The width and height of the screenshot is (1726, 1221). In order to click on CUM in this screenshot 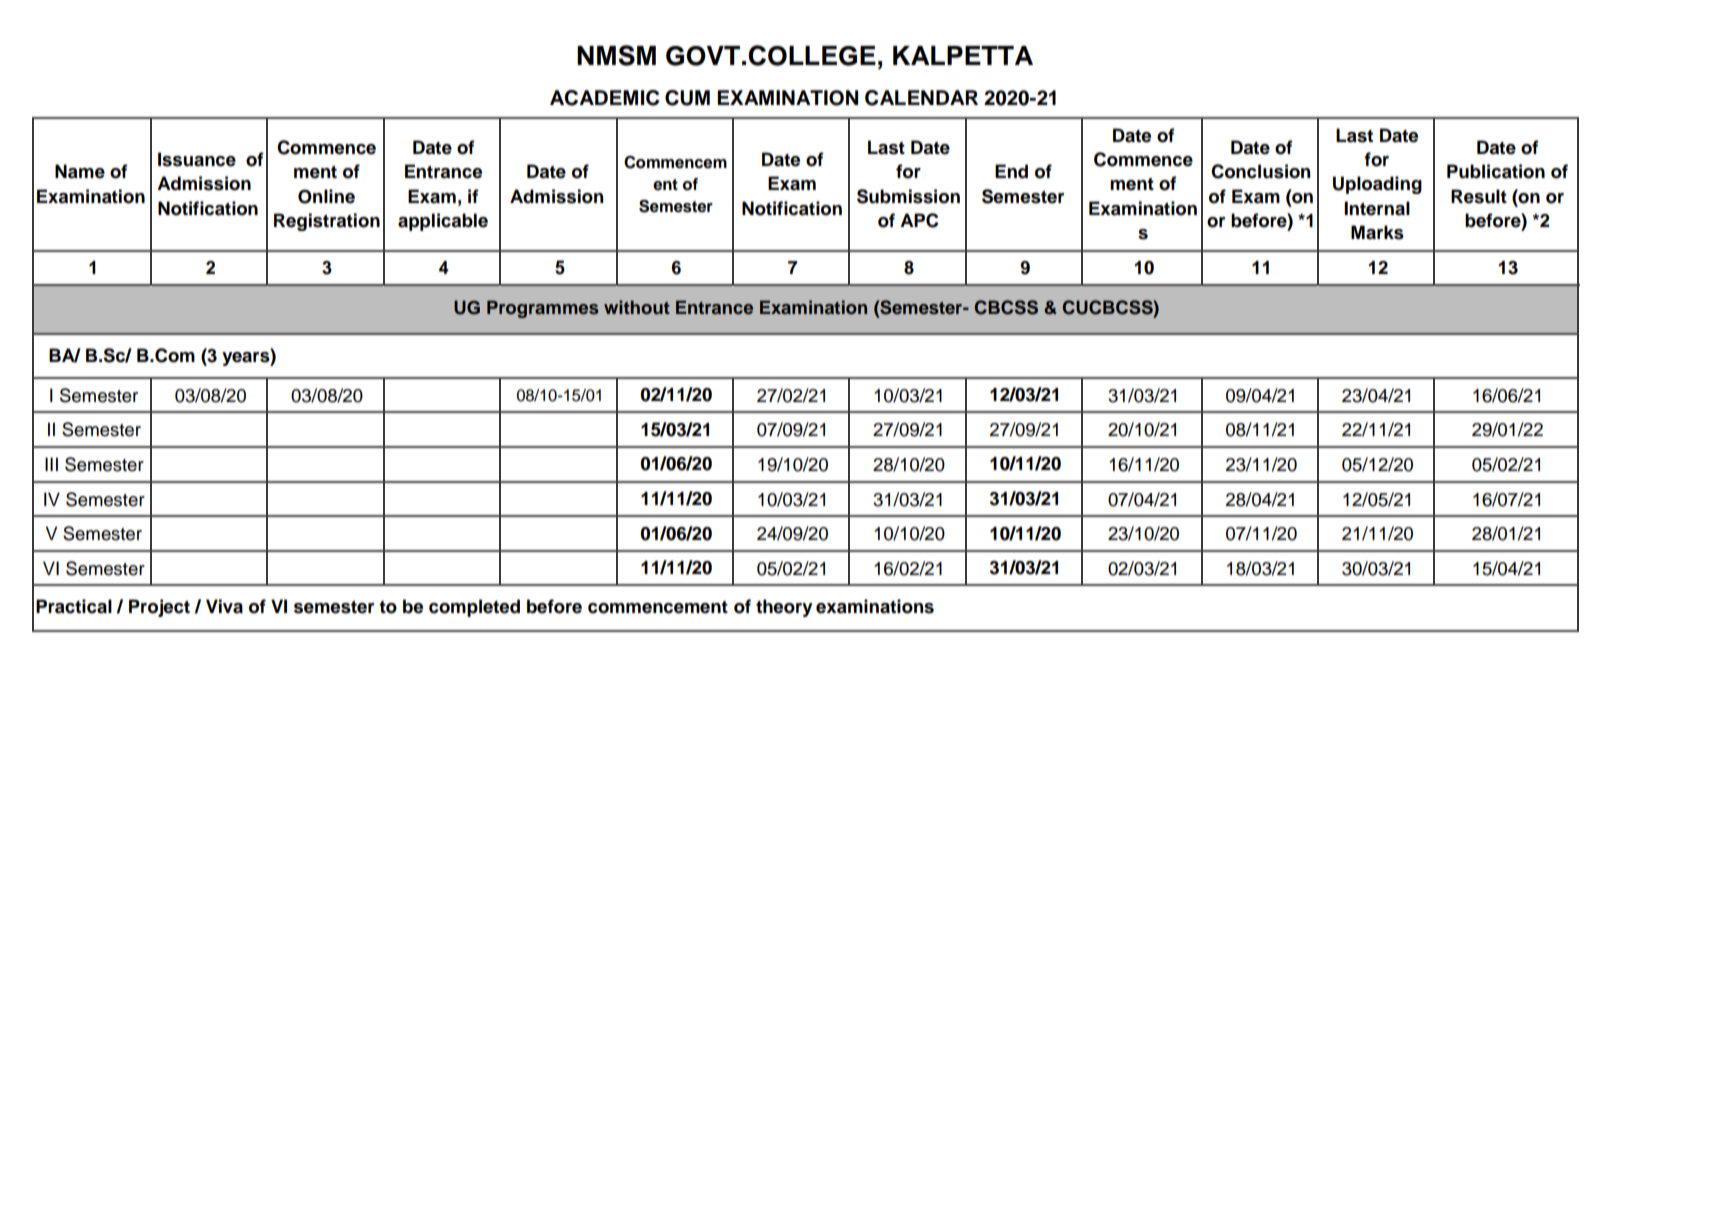, I will do `click(687, 98)`.
